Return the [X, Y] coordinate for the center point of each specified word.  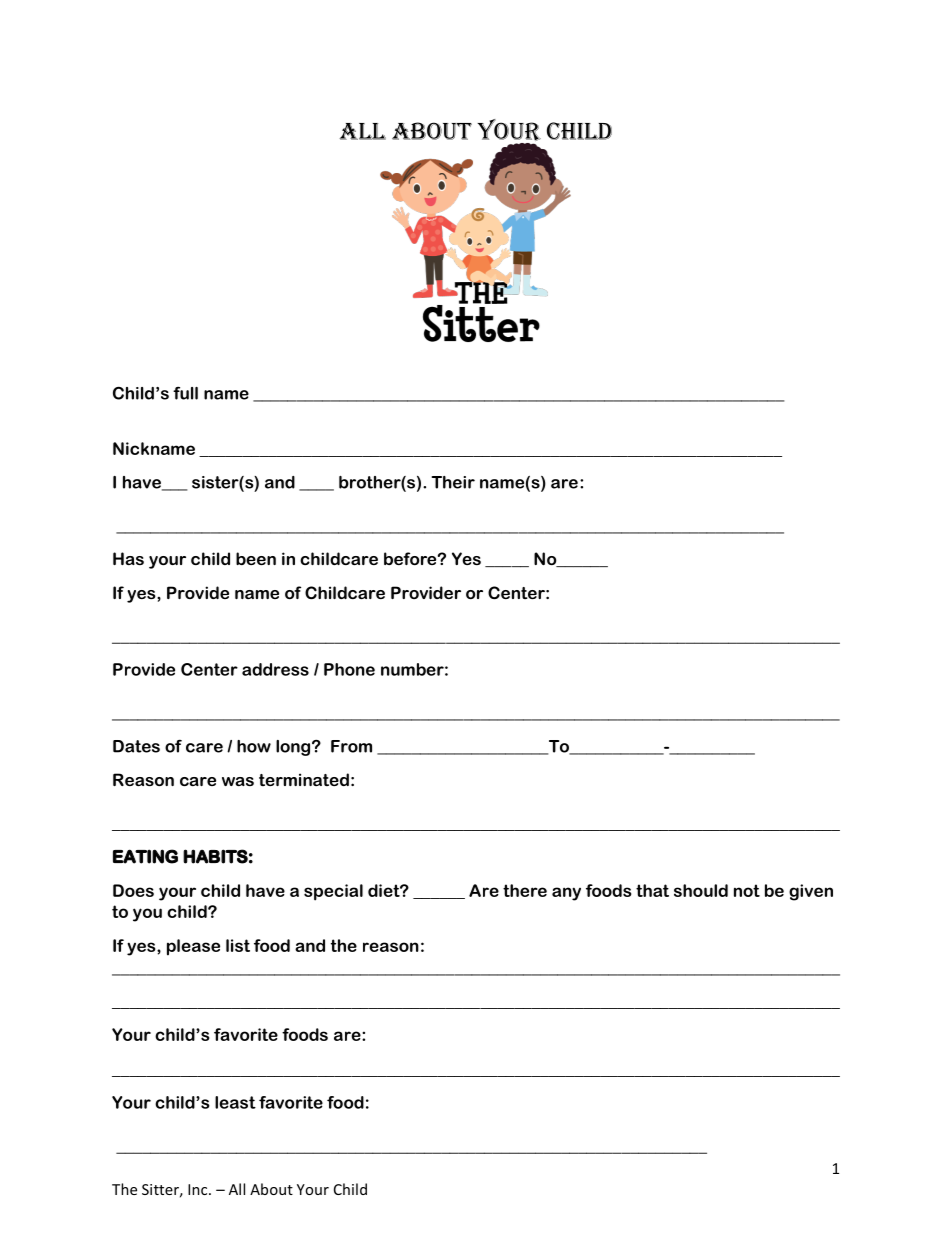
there [525, 890]
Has [128, 558]
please [193, 947]
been [256, 558]
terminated [304, 779]
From [351, 746]
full [185, 393]
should [701, 890]
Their [453, 482]
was [238, 781]
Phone [349, 669]
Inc [199, 1189]
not [747, 890]
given [811, 892]
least [235, 1102]
